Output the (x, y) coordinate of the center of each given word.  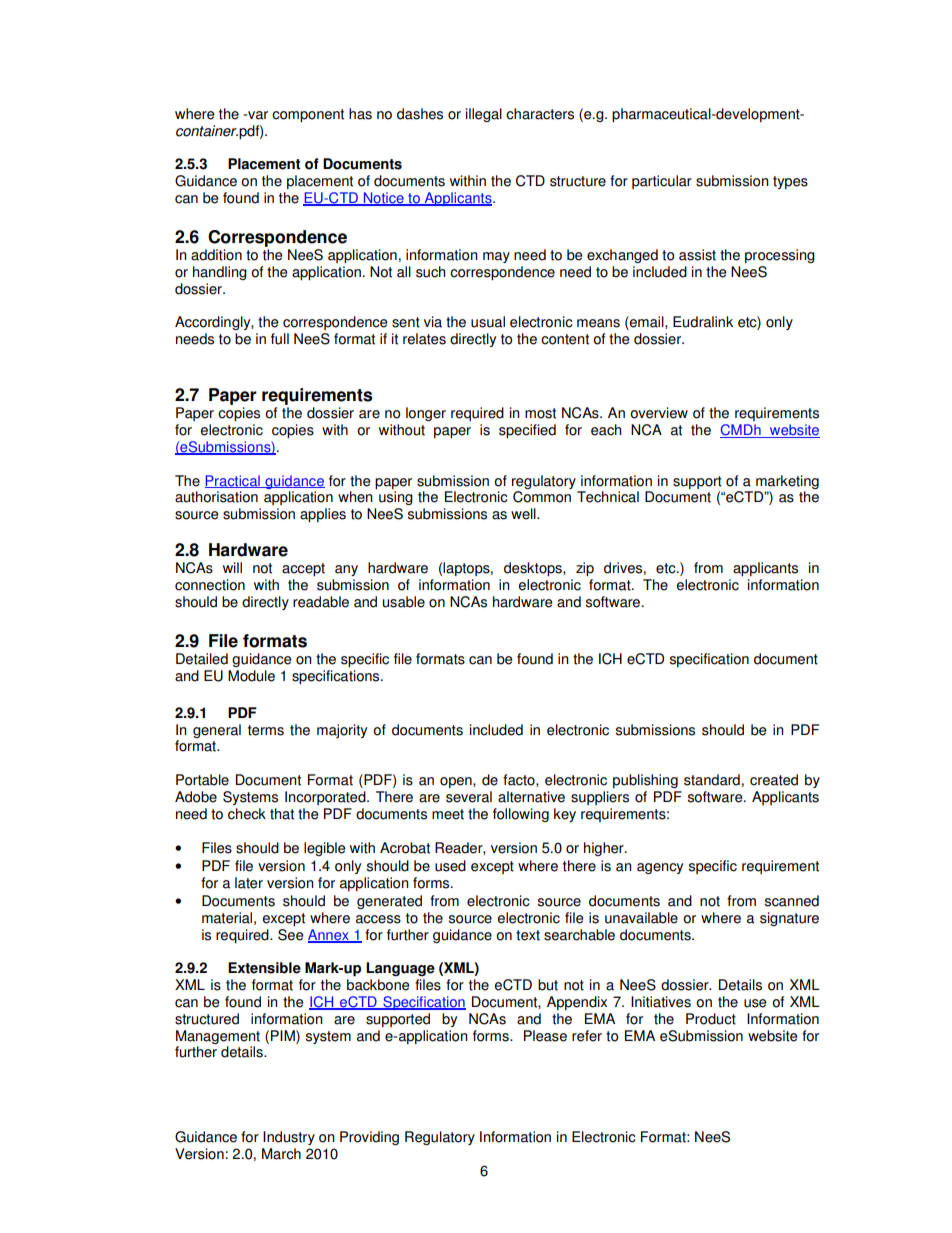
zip (585, 569)
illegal (484, 115)
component (308, 115)
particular (662, 182)
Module (251, 676)
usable (404, 602)
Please (545, 1036)
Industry (289, 1138)
